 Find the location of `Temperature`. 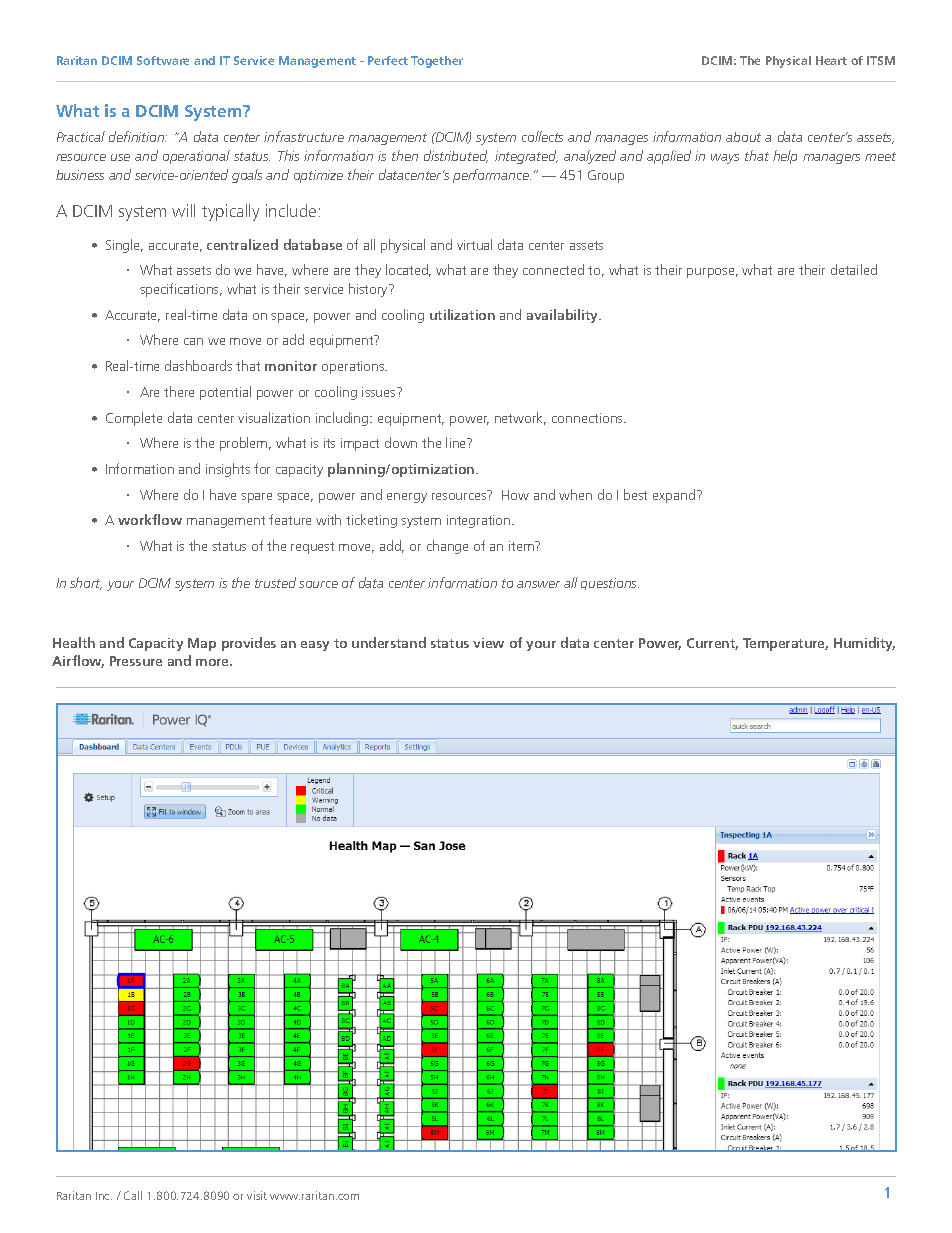

Temperature is located at coordinates (785, 644).
